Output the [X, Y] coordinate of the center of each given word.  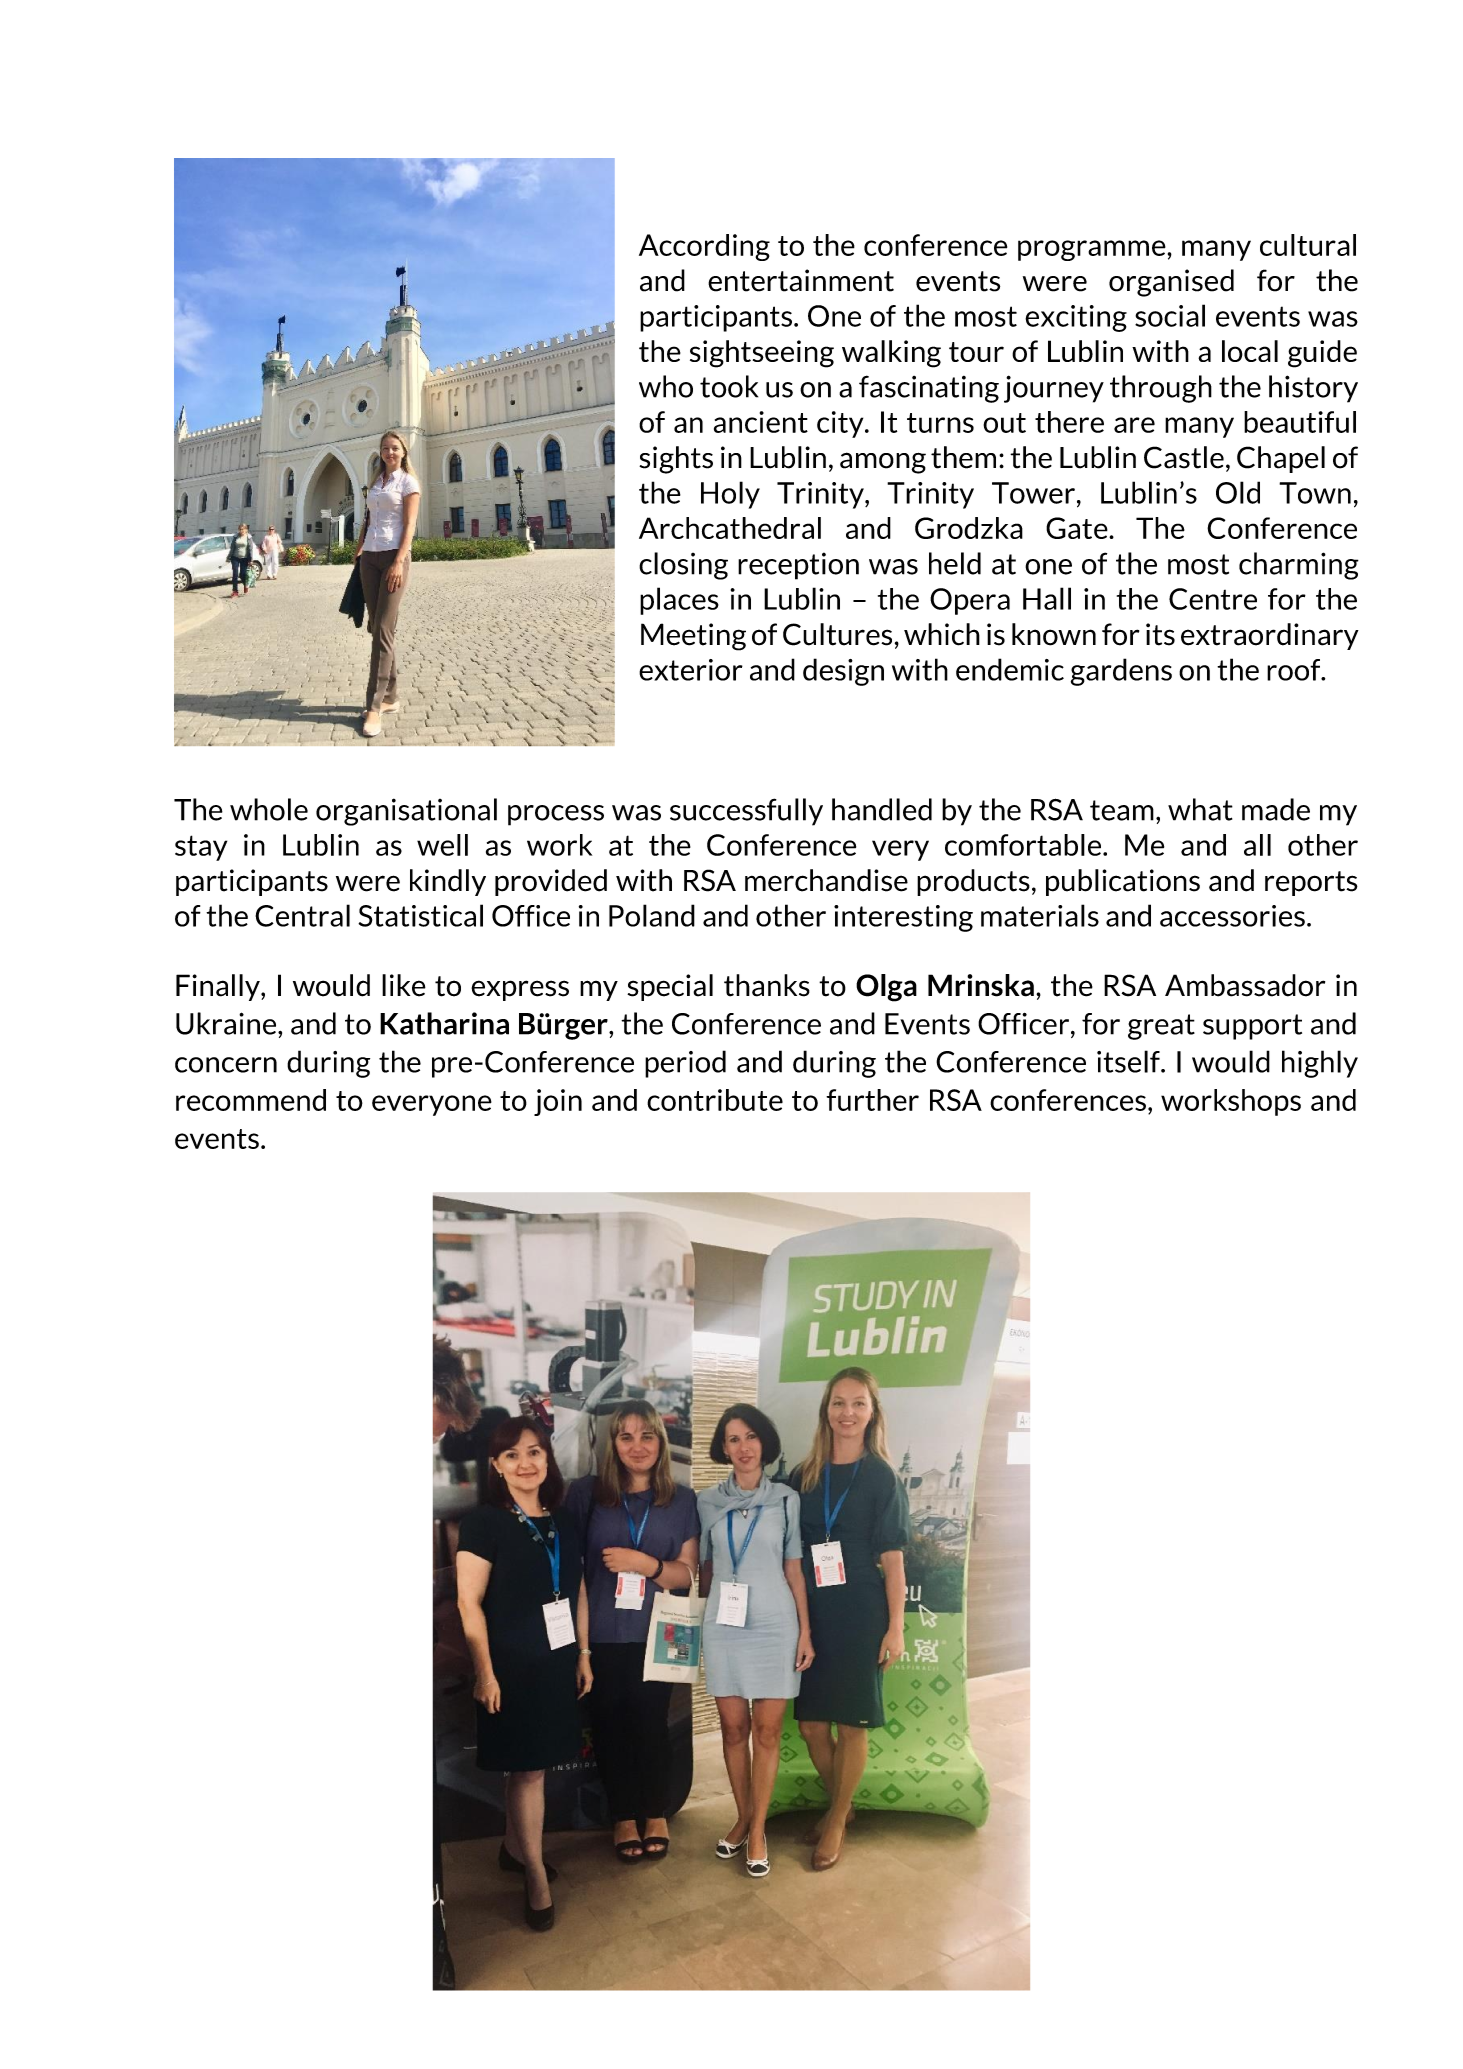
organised [1171, 283]
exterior [691, 670]
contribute [715, 1100]
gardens [1121, 672]
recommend [251, 1100]
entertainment [801, 280]
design [843, 672]
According [704, 247]
